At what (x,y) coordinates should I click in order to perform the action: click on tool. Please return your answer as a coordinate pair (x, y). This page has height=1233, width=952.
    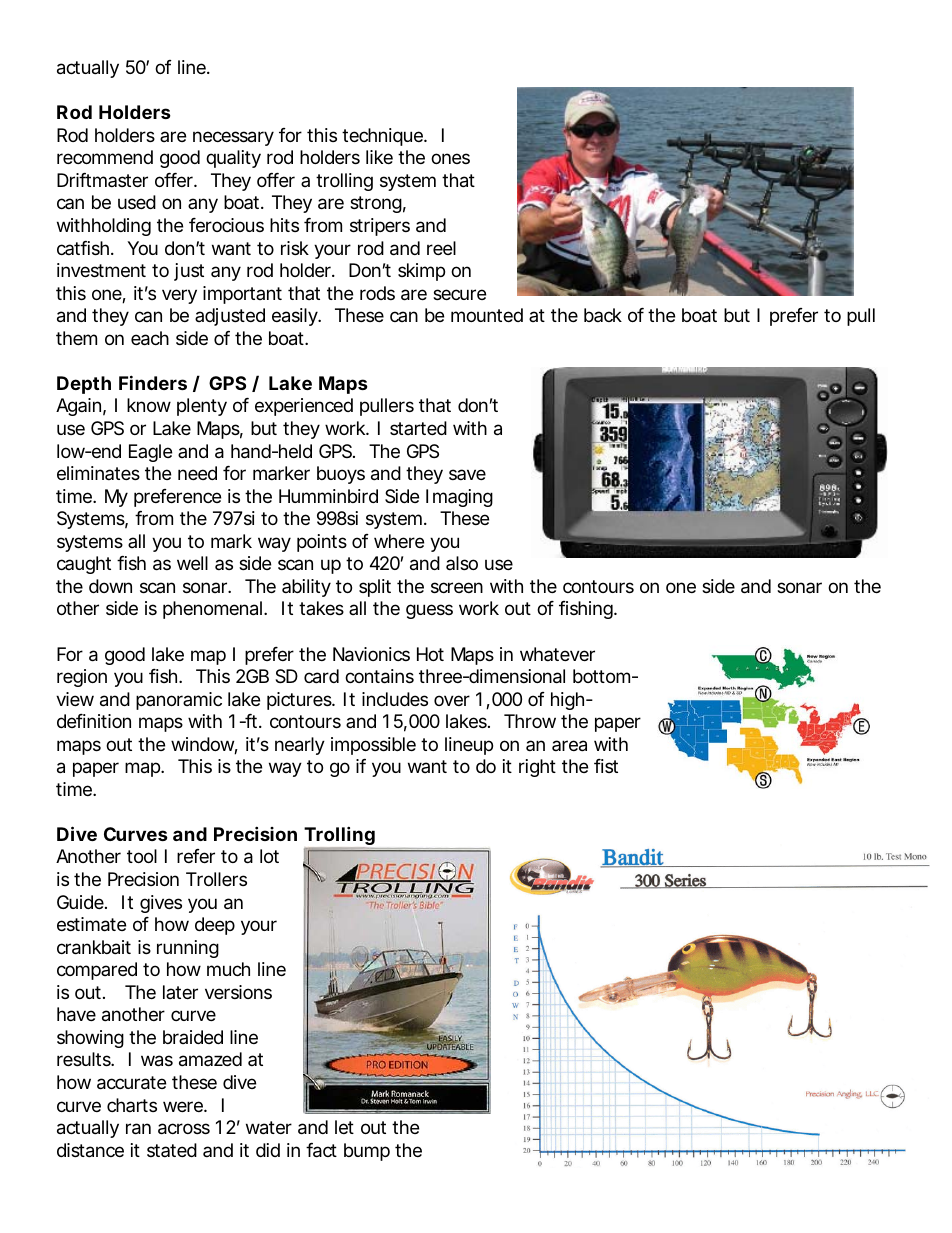
    Looking at the image, I should click on (142, 856).
